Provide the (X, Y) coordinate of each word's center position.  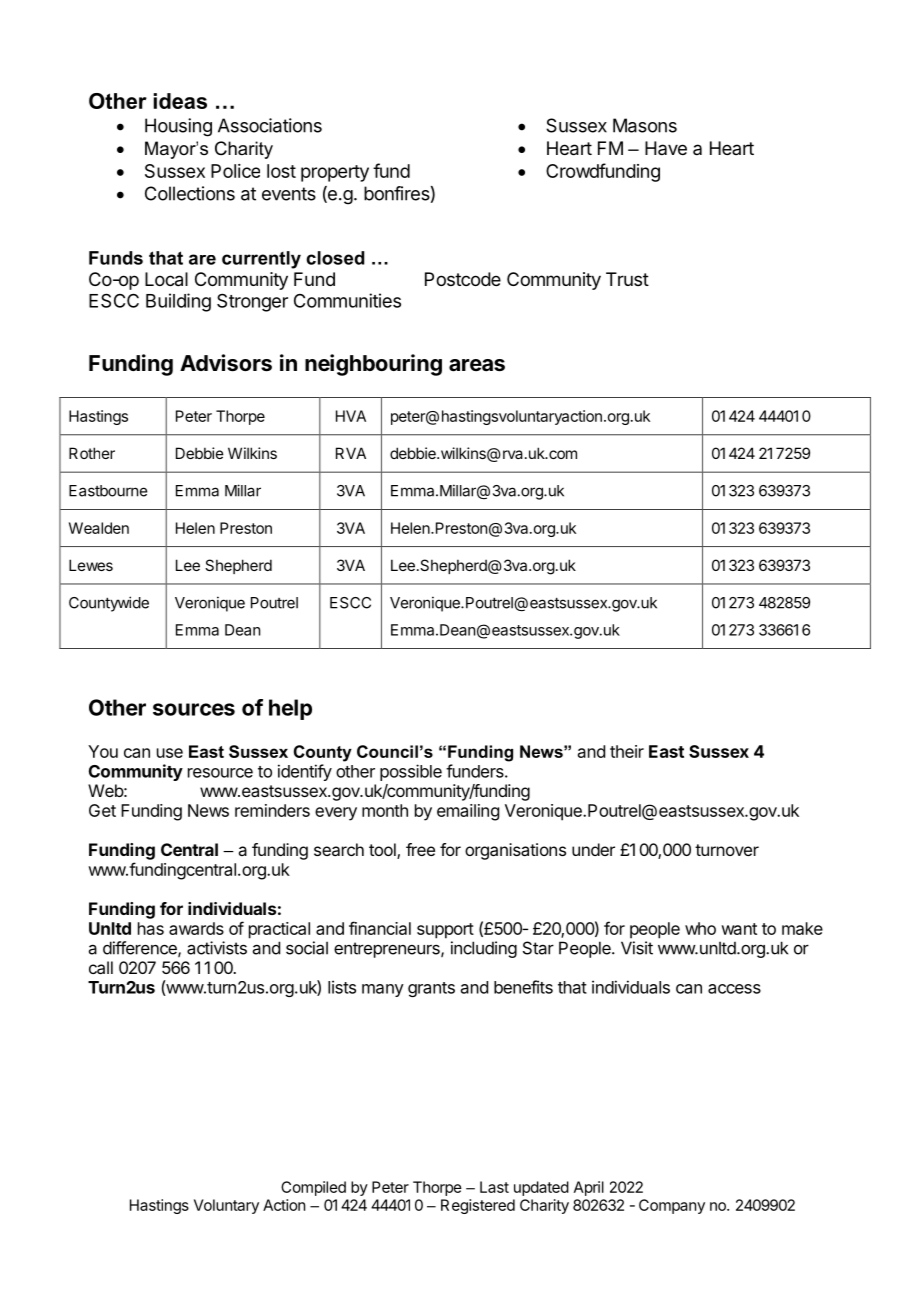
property (335, 173)
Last (494, 1187)
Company (672, 1206)
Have (666, 148)
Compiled (313, 1188)
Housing (178, 127)
